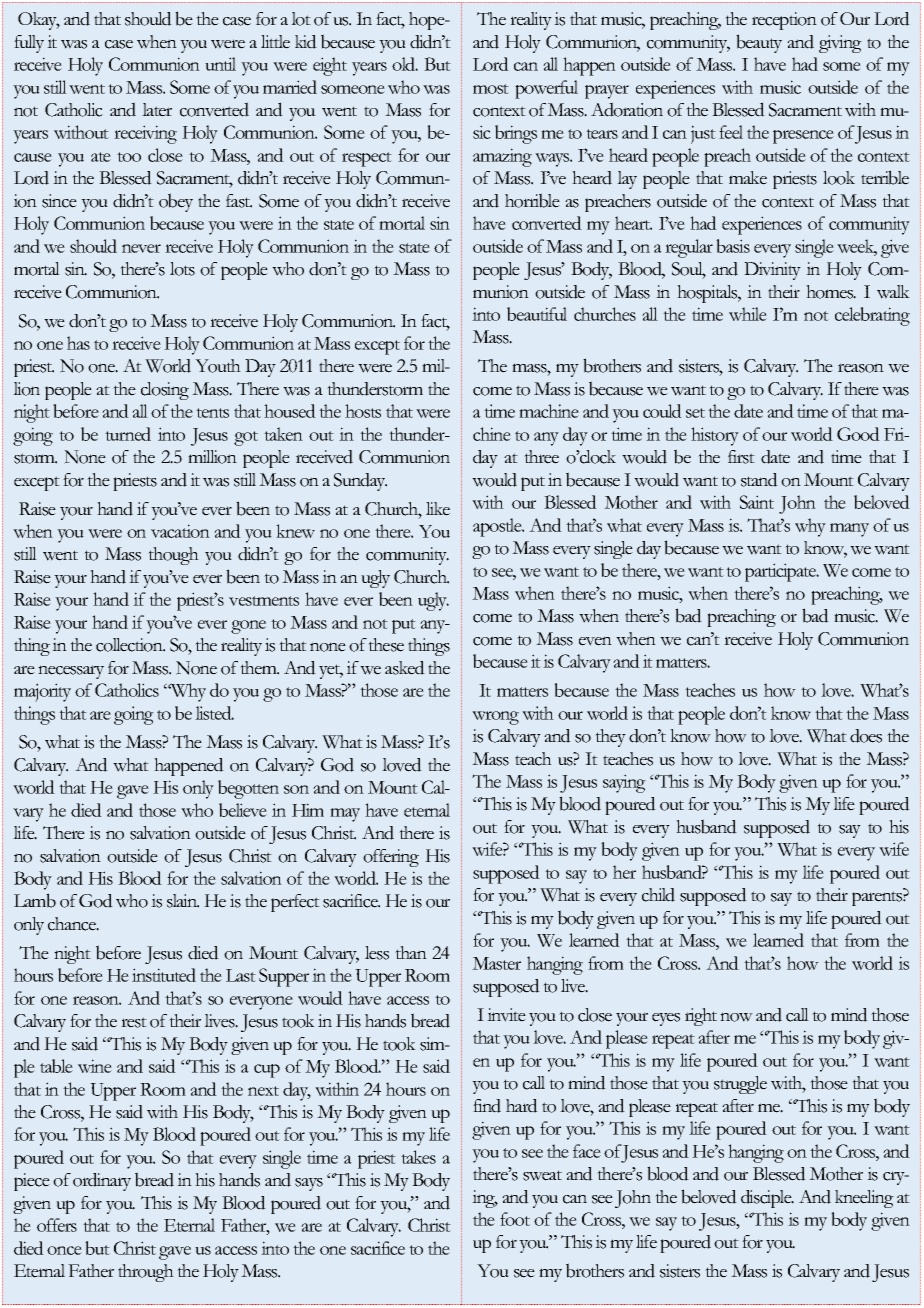 This screenshot has width=924, height=1308. I want to click on through, so click(146, 1273).
